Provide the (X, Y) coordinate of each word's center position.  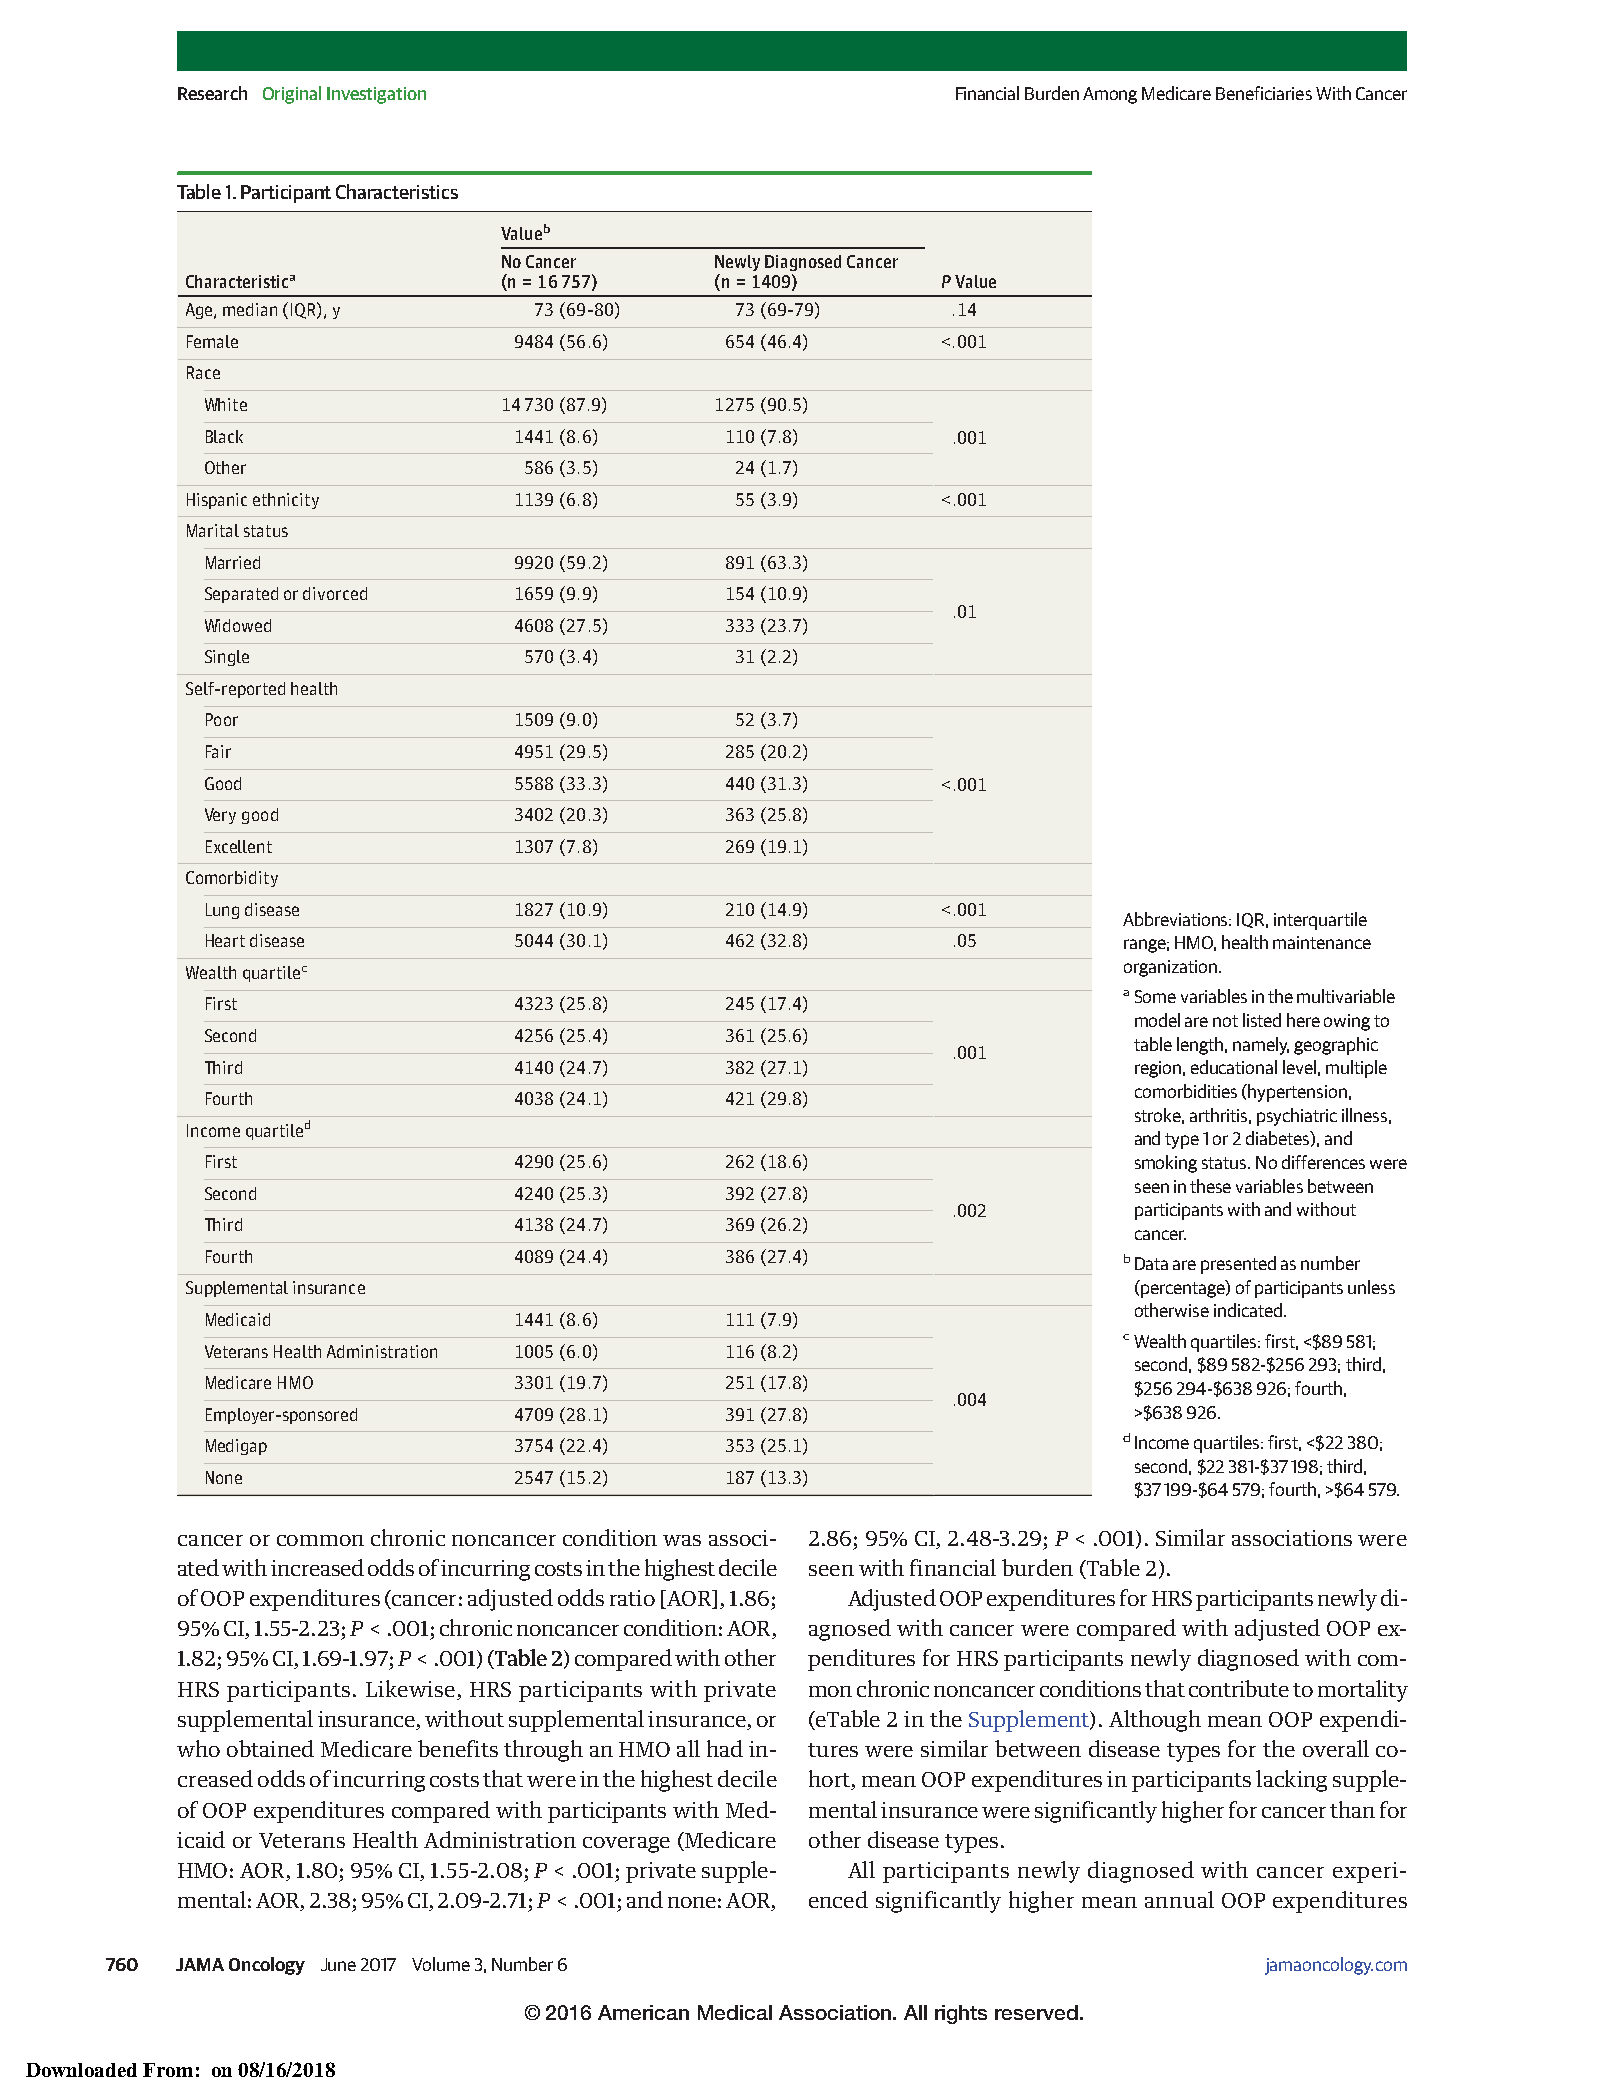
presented (1238, 1265)
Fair (218, 751)
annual (1179, 1899)
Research (212, 93)
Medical (735, 2012)
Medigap (236, 1447)
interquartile (1320, 921)
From (168, 2070)
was (682, 1540)
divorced (335, 593)
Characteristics (397, 191)
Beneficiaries (1264, 93)
